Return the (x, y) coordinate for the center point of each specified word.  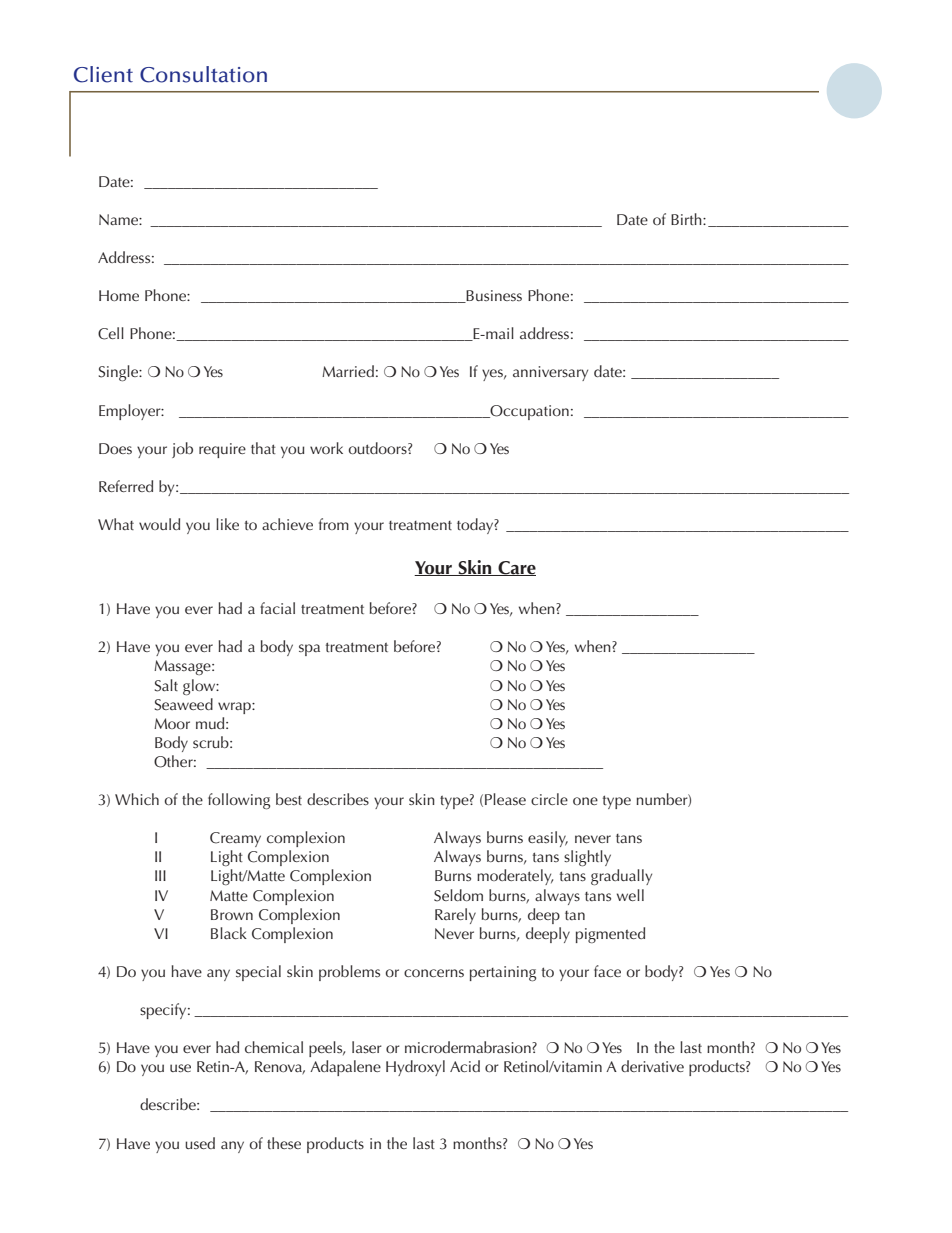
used (200, 1143)
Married (348, 371)
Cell (111, 333)
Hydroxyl (415, 1068)
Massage (183, 667)
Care (516, 568)
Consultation (203, 74)
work (326, 448)
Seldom (458, 895)
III (160, 875)
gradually (621, 877)
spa (309, 650)
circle (549, 799)
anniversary (550, 373)
